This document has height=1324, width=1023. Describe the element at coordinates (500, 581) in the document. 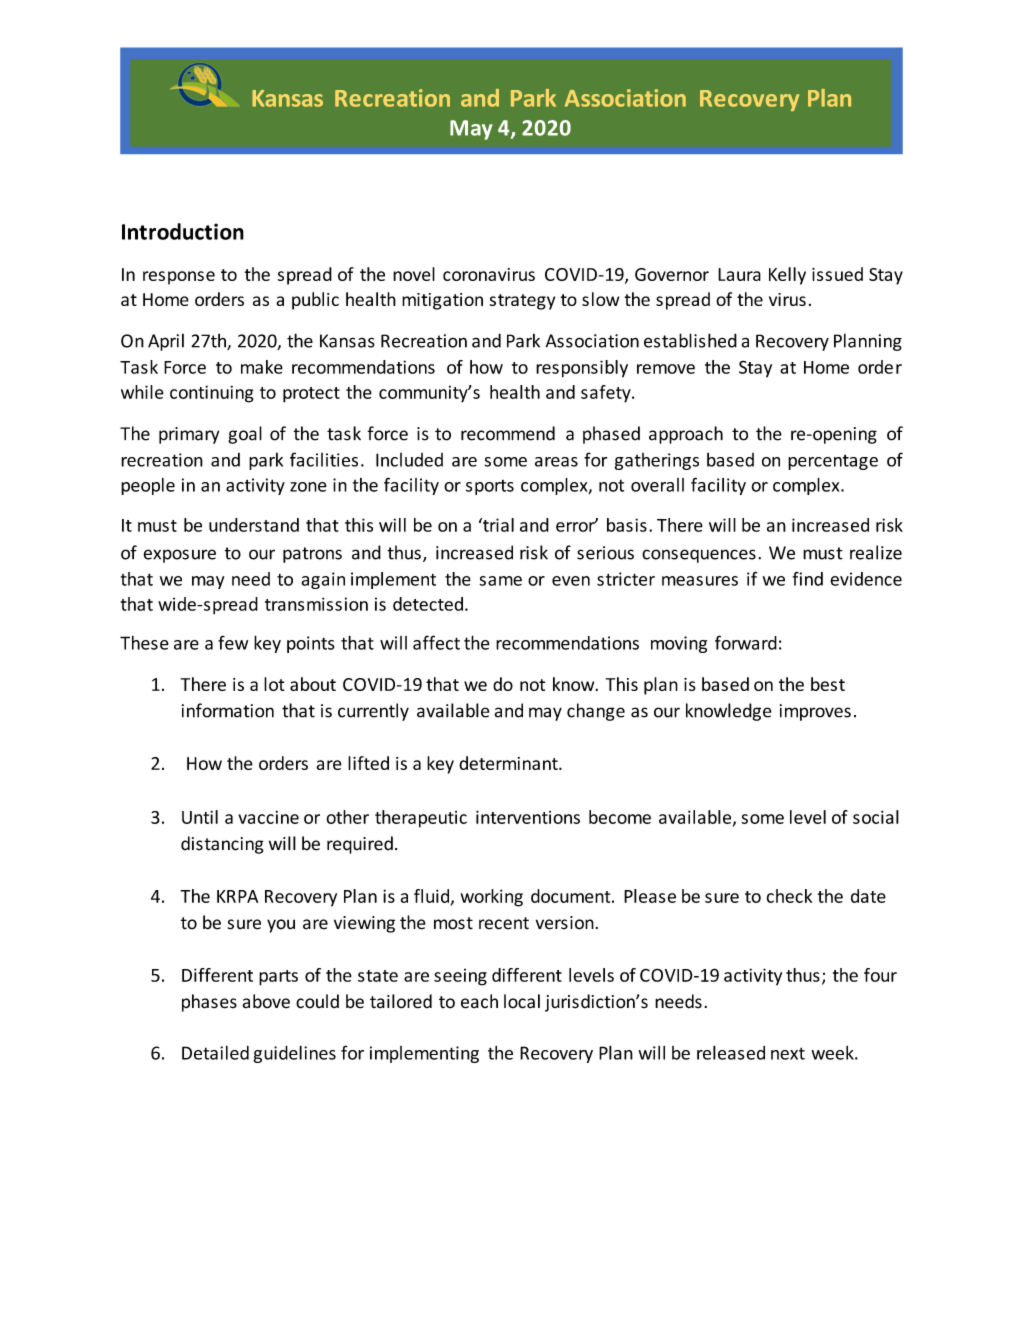

I see `same` at that location.
